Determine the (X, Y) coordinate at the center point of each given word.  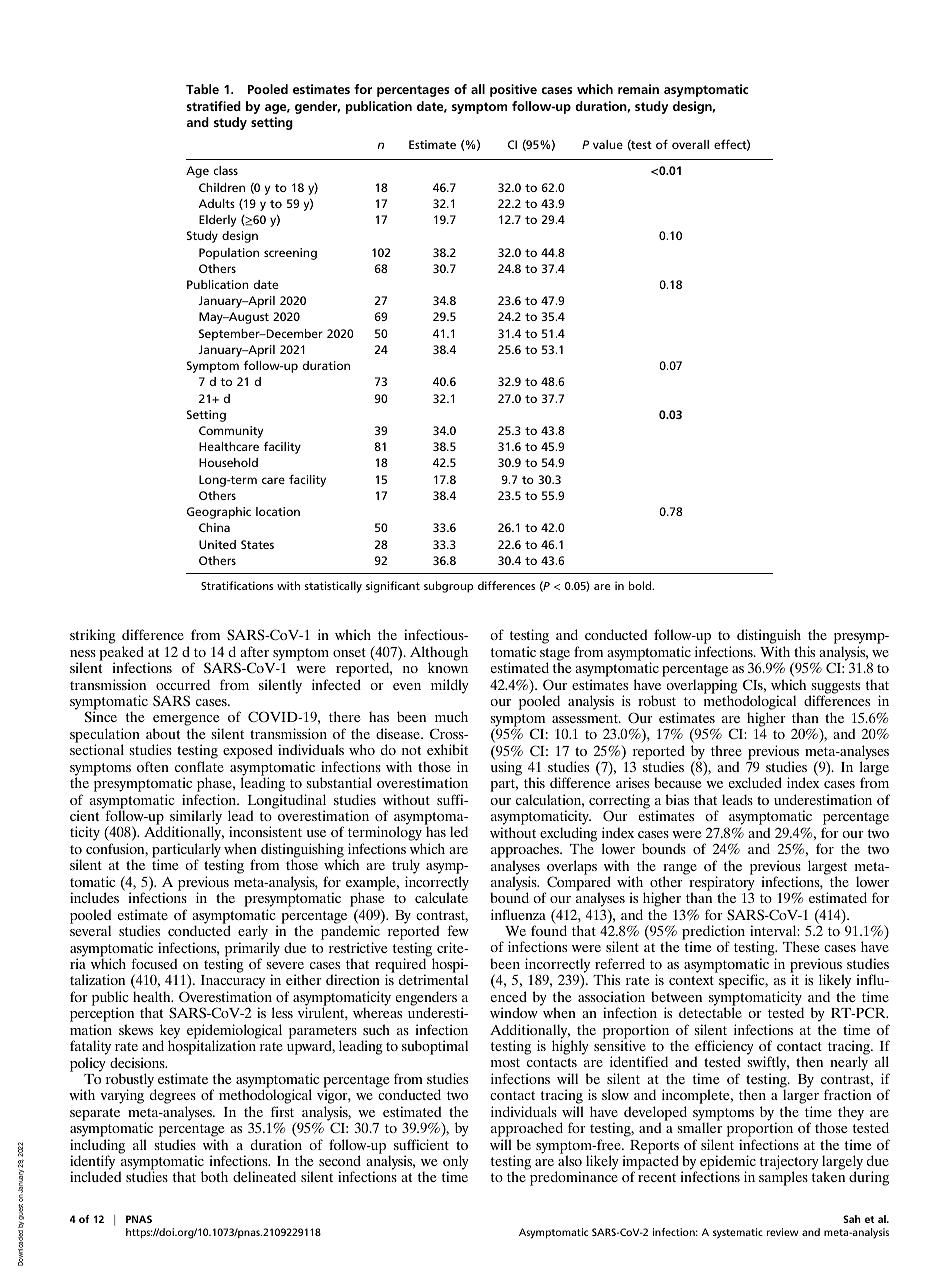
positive (513, 90)
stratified (213, 106)
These (801, 946)
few (458, 930)
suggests (835, 688)
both (214, 1176)
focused (154, 963)
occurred (183, 684)
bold (641, 585)
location (278, 511)
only (456, 1163)
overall (690, 144)
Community (231, 432)
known (448, 667)
